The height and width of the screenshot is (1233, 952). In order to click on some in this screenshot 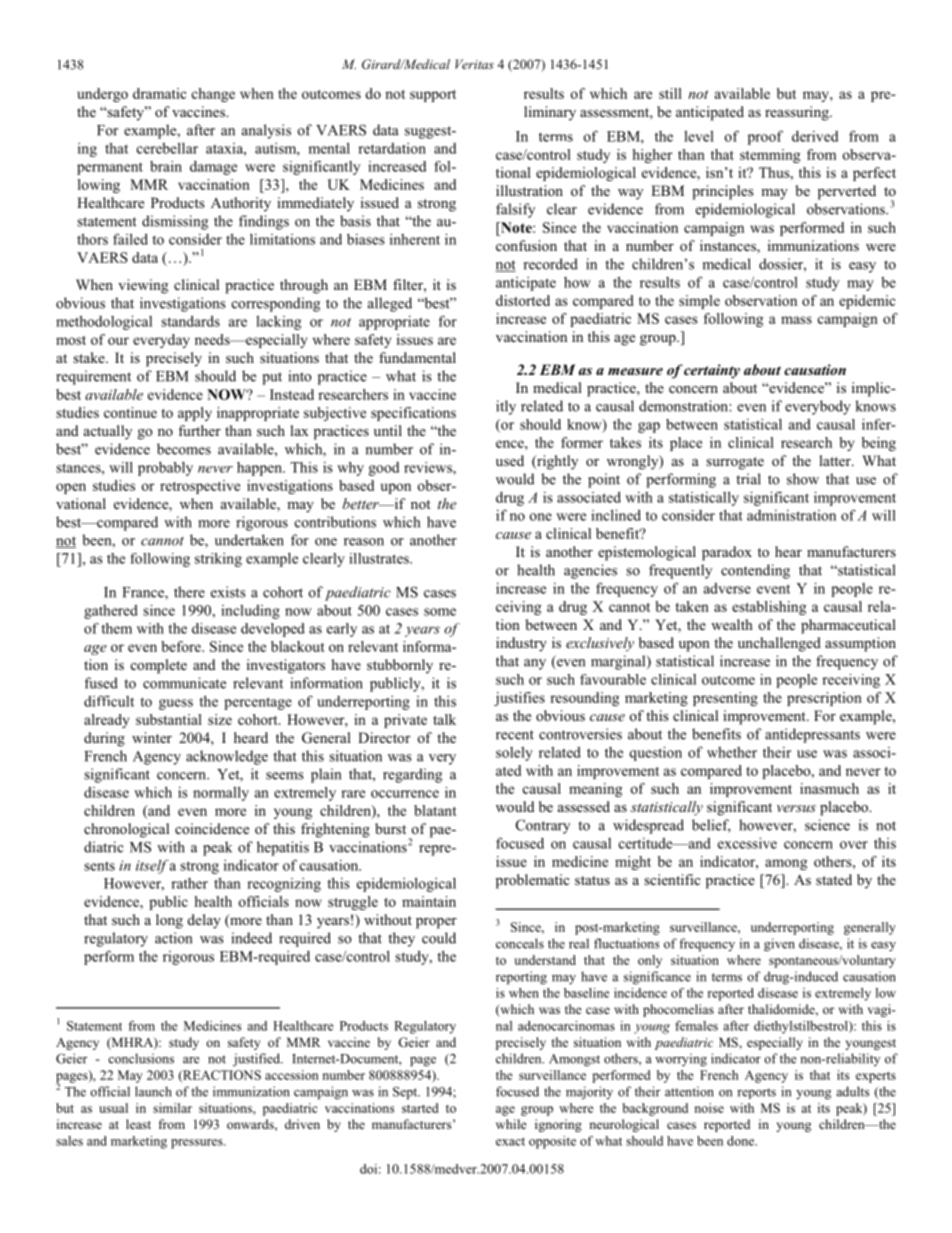, I will do `click(440, 612)`.
